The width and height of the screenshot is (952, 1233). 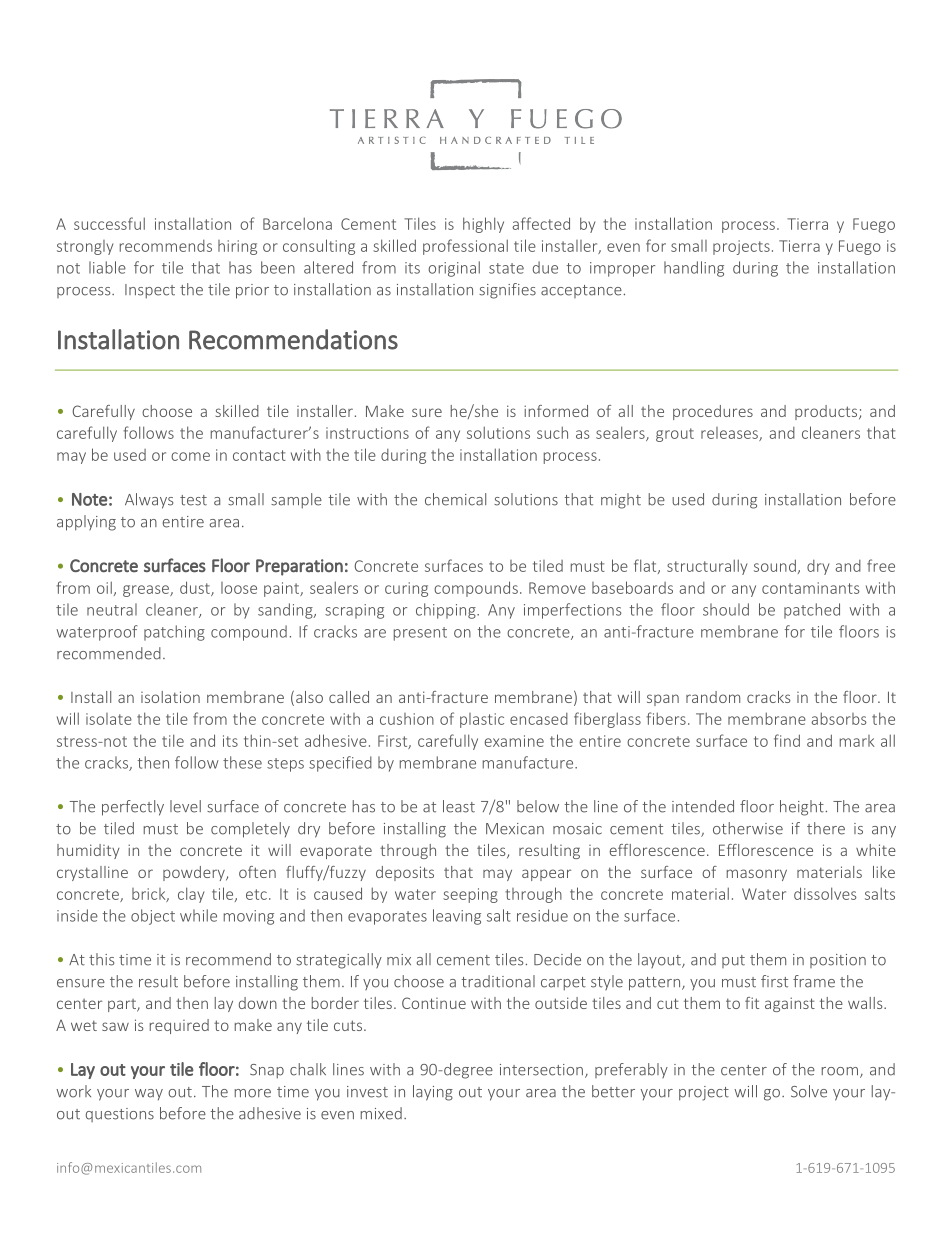 What do you see at coordinates (775, 565) in the screenshot?
I see `sound` at bounding box center [775, 565].
